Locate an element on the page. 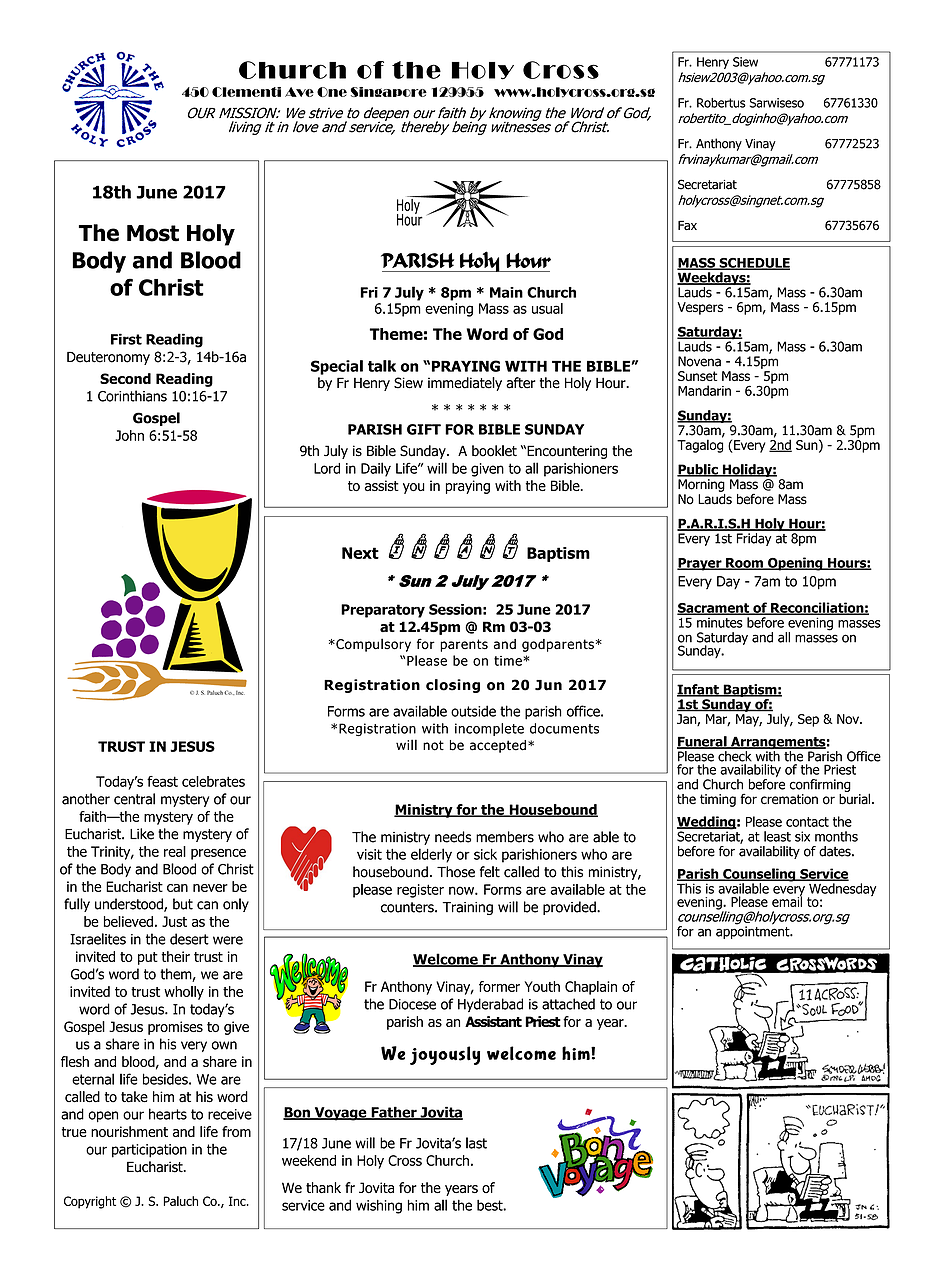 This page has height=1288, width=927. Ave is located at coordinates (299, 92).
